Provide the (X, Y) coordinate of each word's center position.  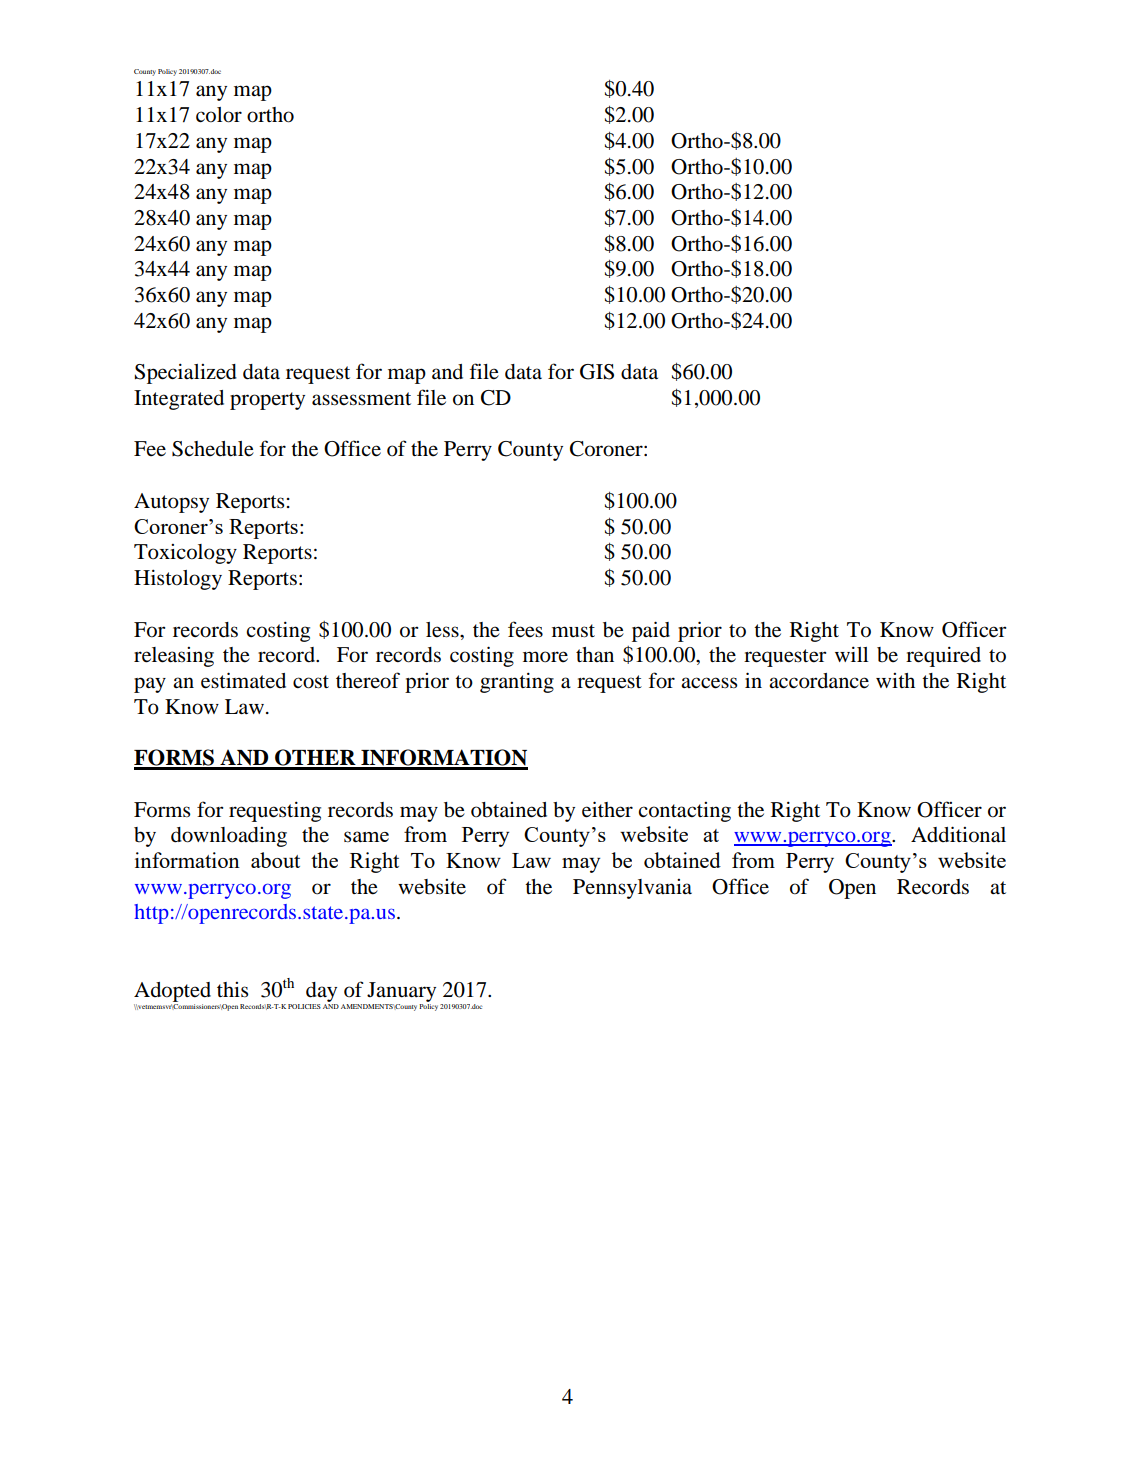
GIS (597, 372)
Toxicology (185, 554)
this (233, 989)
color (219, 115)
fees (525, 629)
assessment (361, 399)
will (851, 654)
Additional (958, 834)
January (401, 992)
